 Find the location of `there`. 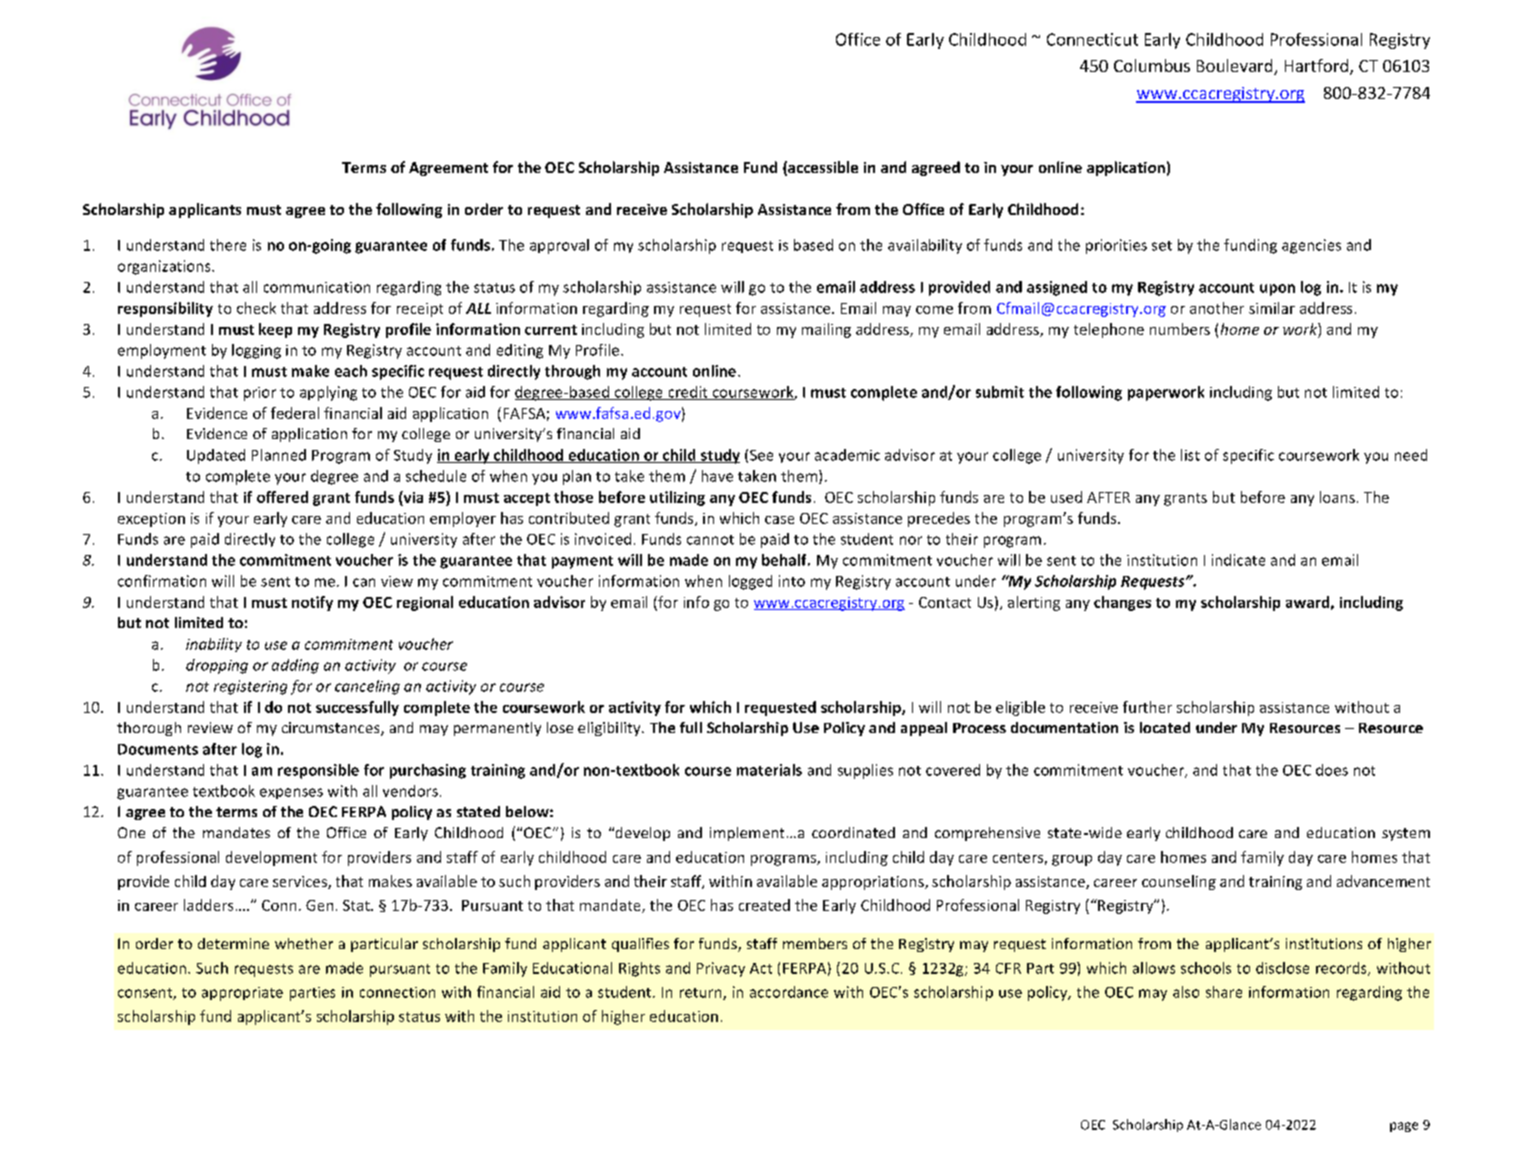

there is located at coordinates (228, 245).
